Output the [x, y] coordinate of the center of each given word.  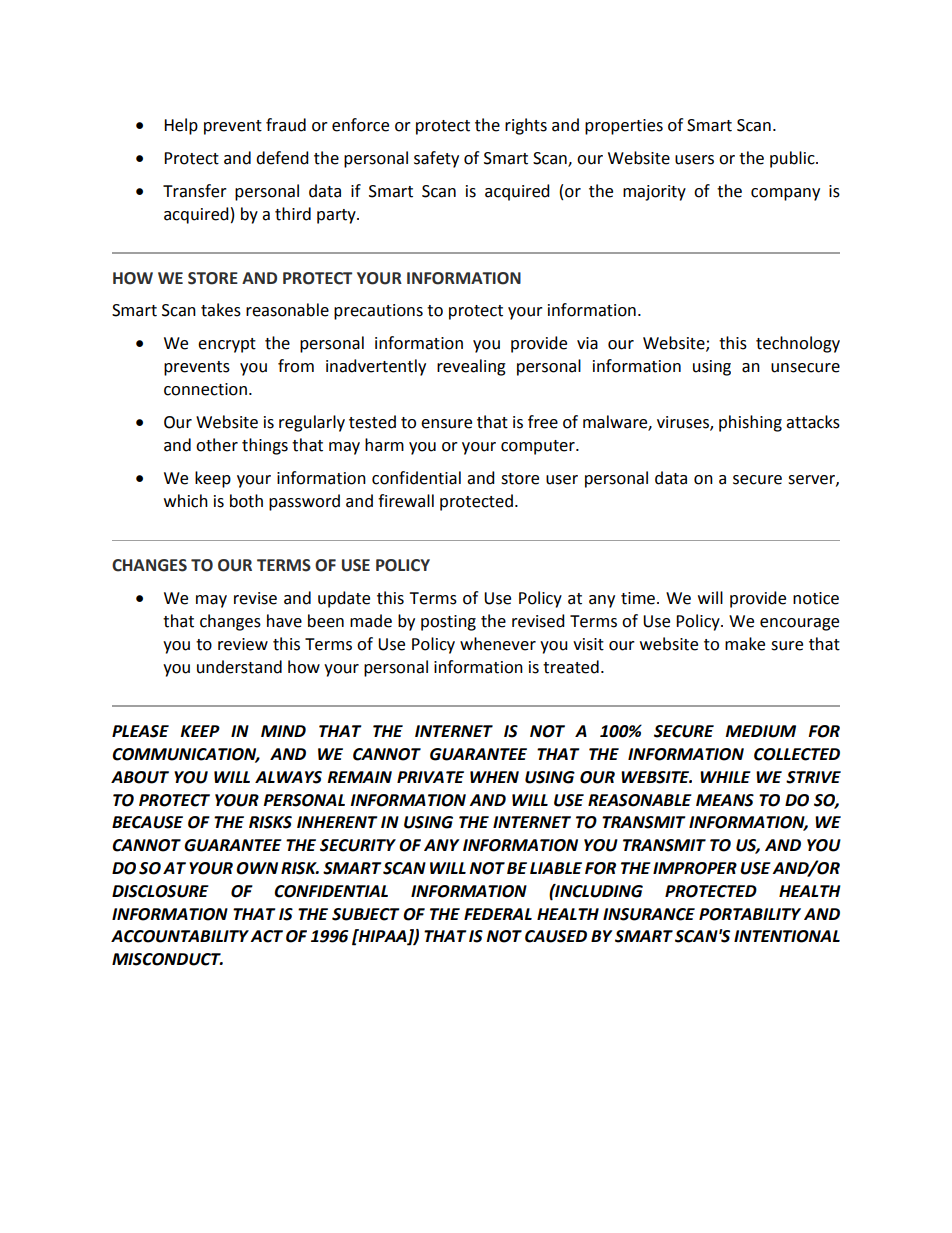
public [793, 159]
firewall [406, 501]
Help [181, 126]
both [246, 501]
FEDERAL [498, 914]
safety [436, 159]
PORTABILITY [750, 914]
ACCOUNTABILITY [180, 936]
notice [816, 598]
